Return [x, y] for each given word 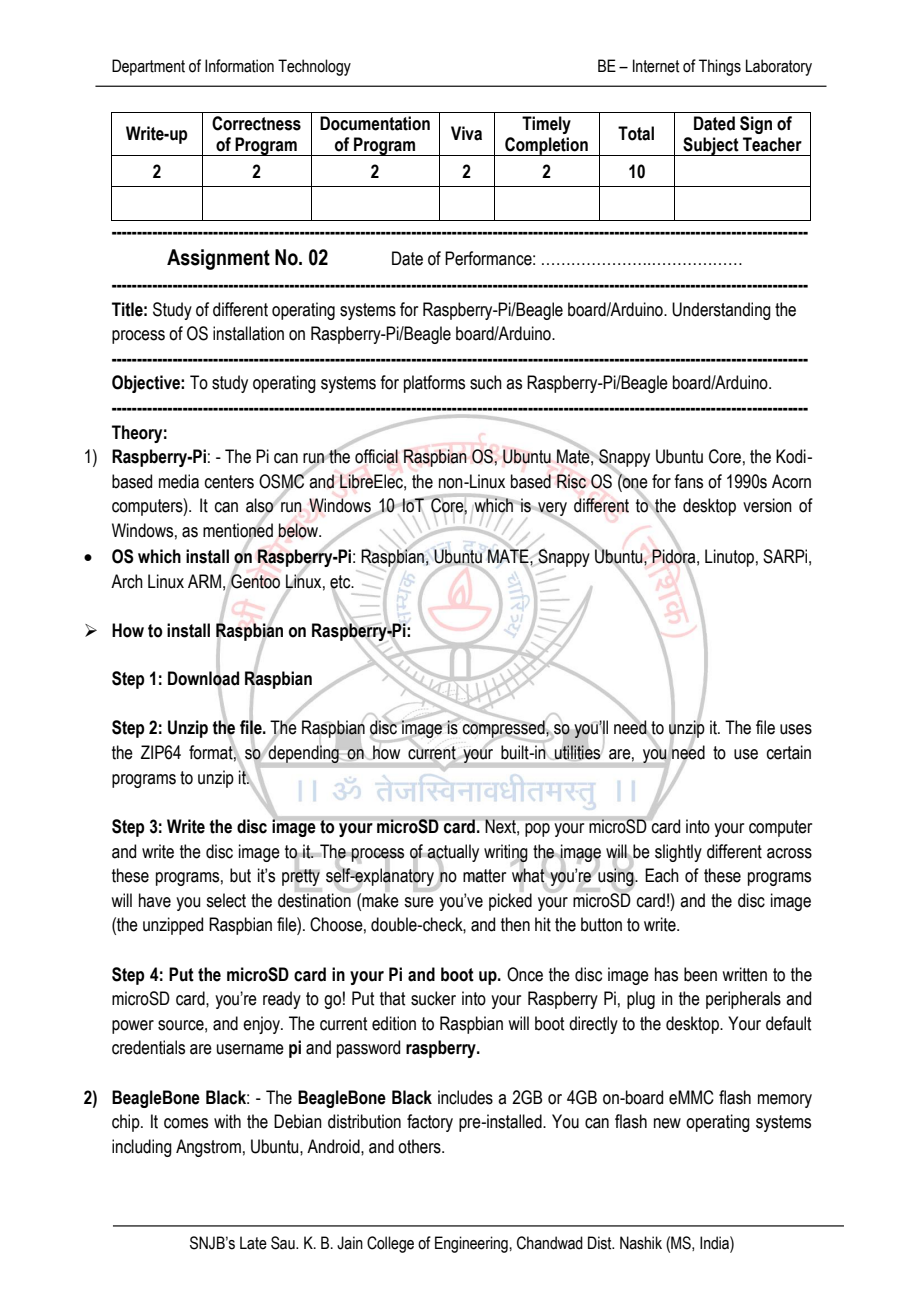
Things [720, 67]
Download [203, 678]
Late [253, 1243]
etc [341, 582]
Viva [466, 133]
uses [796, 729]
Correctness [256, 123]
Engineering [472, 1244]
